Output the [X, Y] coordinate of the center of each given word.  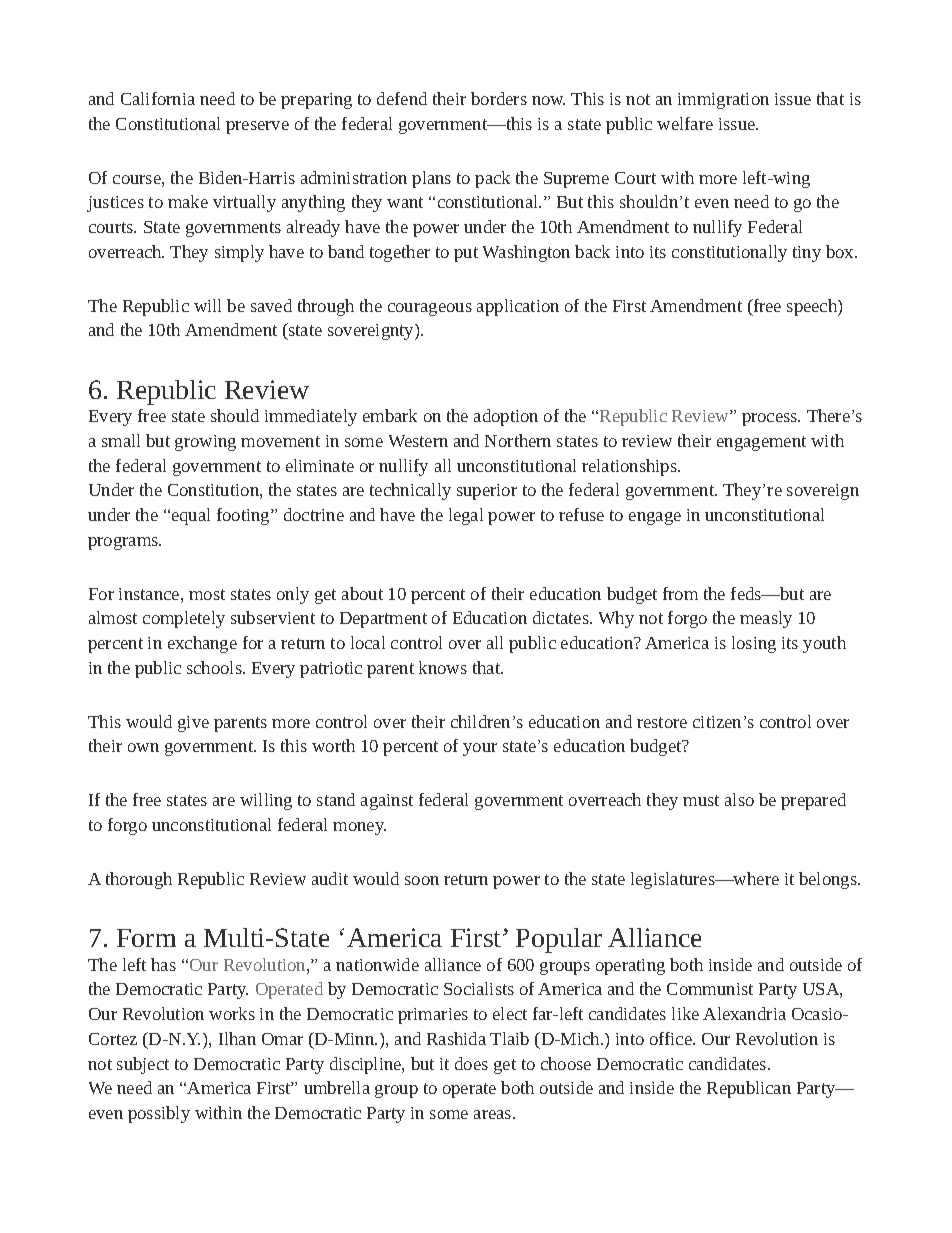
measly [766, 619]
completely [184, 619]
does [471, 1063]
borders [499, 98]
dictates [562, 617]
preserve [257, 127]
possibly [159, 1114]
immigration [723, 101]
